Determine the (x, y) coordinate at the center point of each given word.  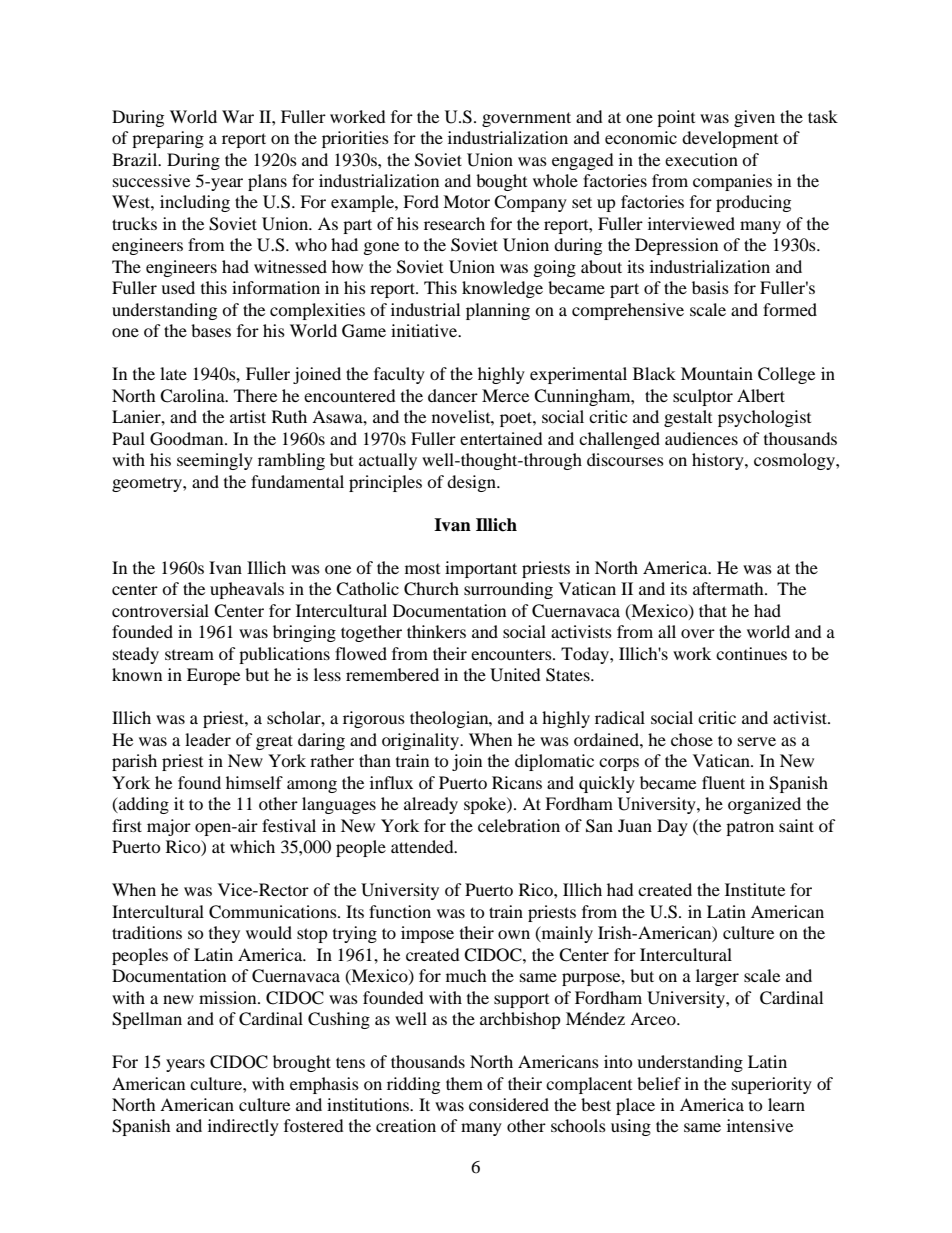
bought (501, 182)
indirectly (243, 1127)
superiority (772, 1085)
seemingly (215, 461)
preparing (168, 139)
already (431, 805)
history (719, 461)
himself (254, 782)
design (472, 483)
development (730, 139)
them (464, 1083)
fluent (723, 782)
